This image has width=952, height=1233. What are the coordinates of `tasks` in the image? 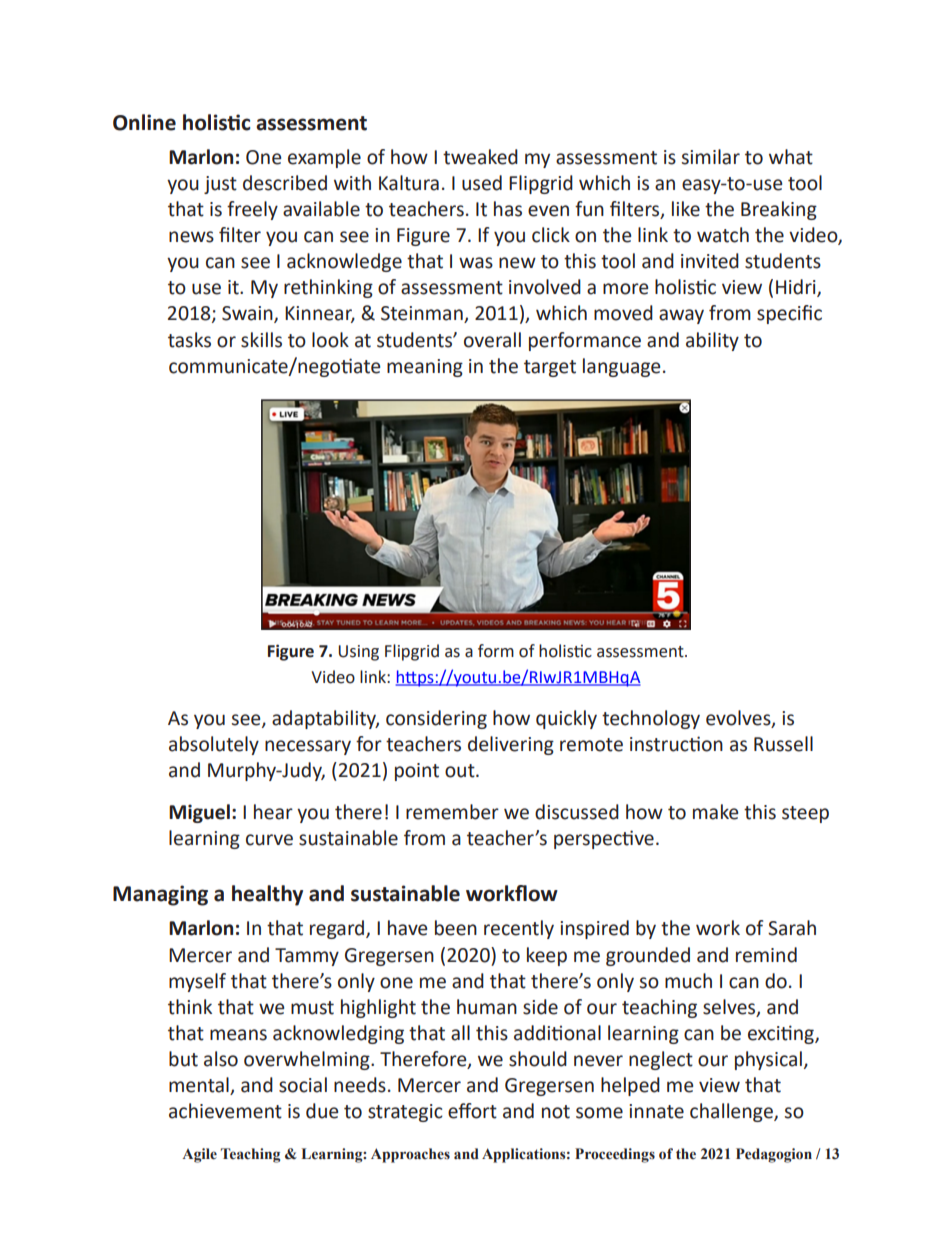 It's located at (189, 340).
